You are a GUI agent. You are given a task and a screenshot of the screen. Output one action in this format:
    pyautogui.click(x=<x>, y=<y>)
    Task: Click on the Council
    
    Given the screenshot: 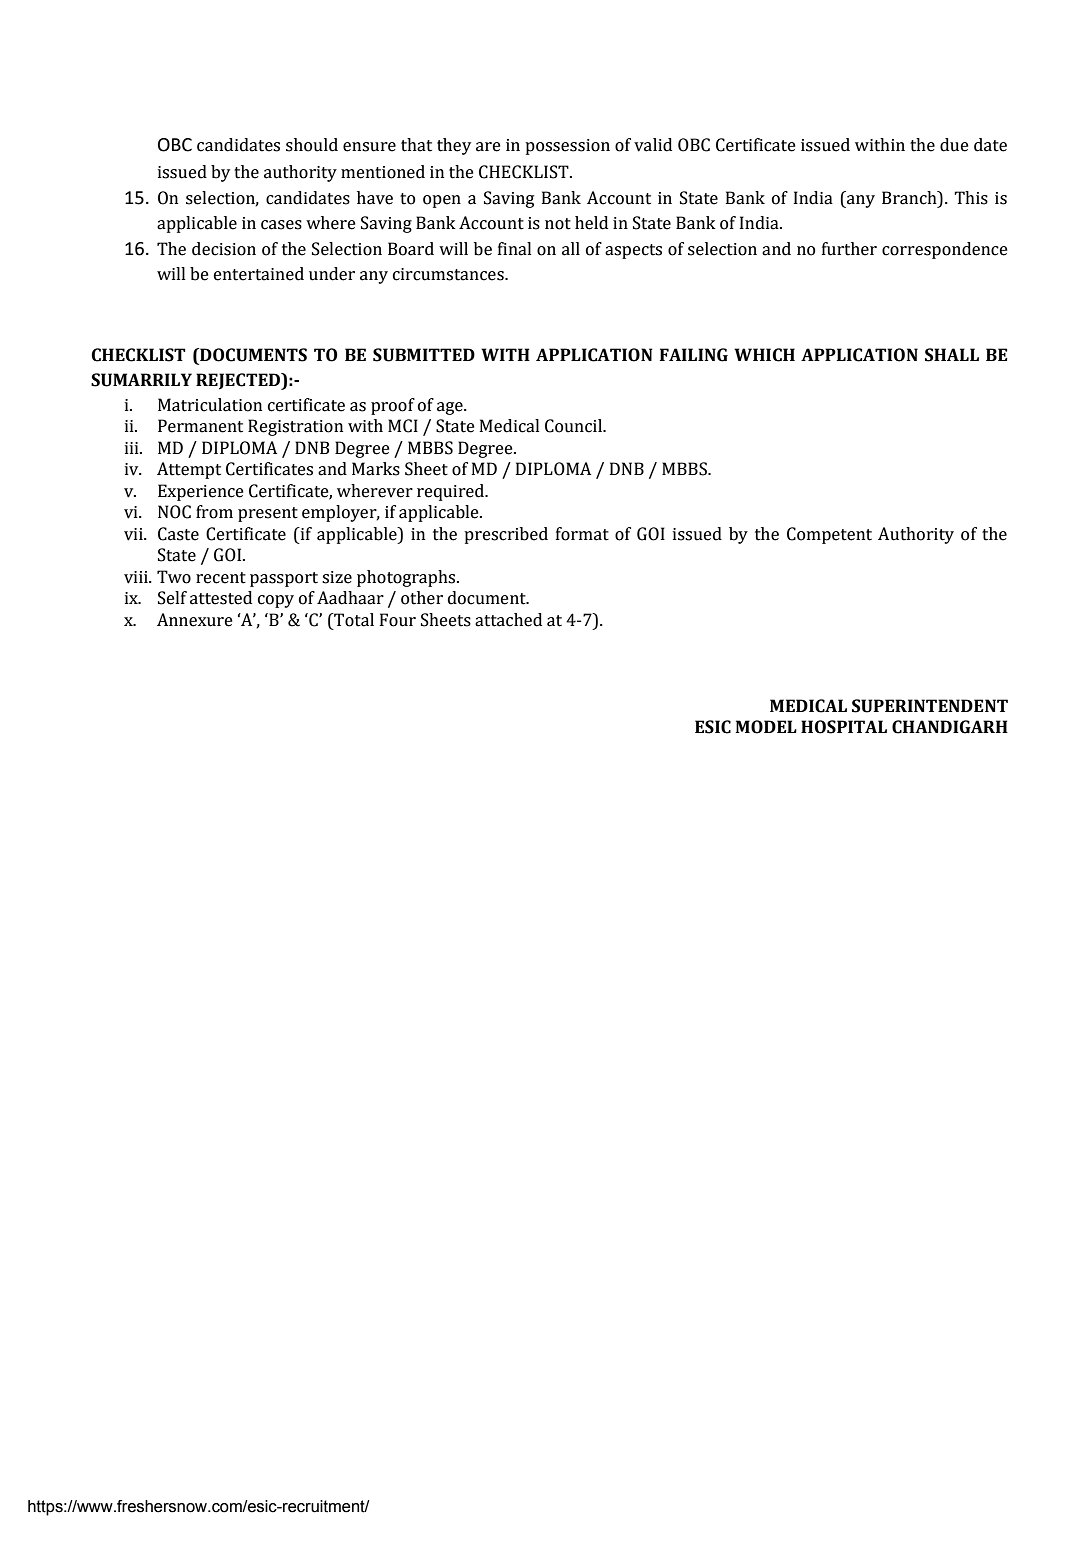 What is the action you would take?
    pyautogui.click(x=574, y=426)
